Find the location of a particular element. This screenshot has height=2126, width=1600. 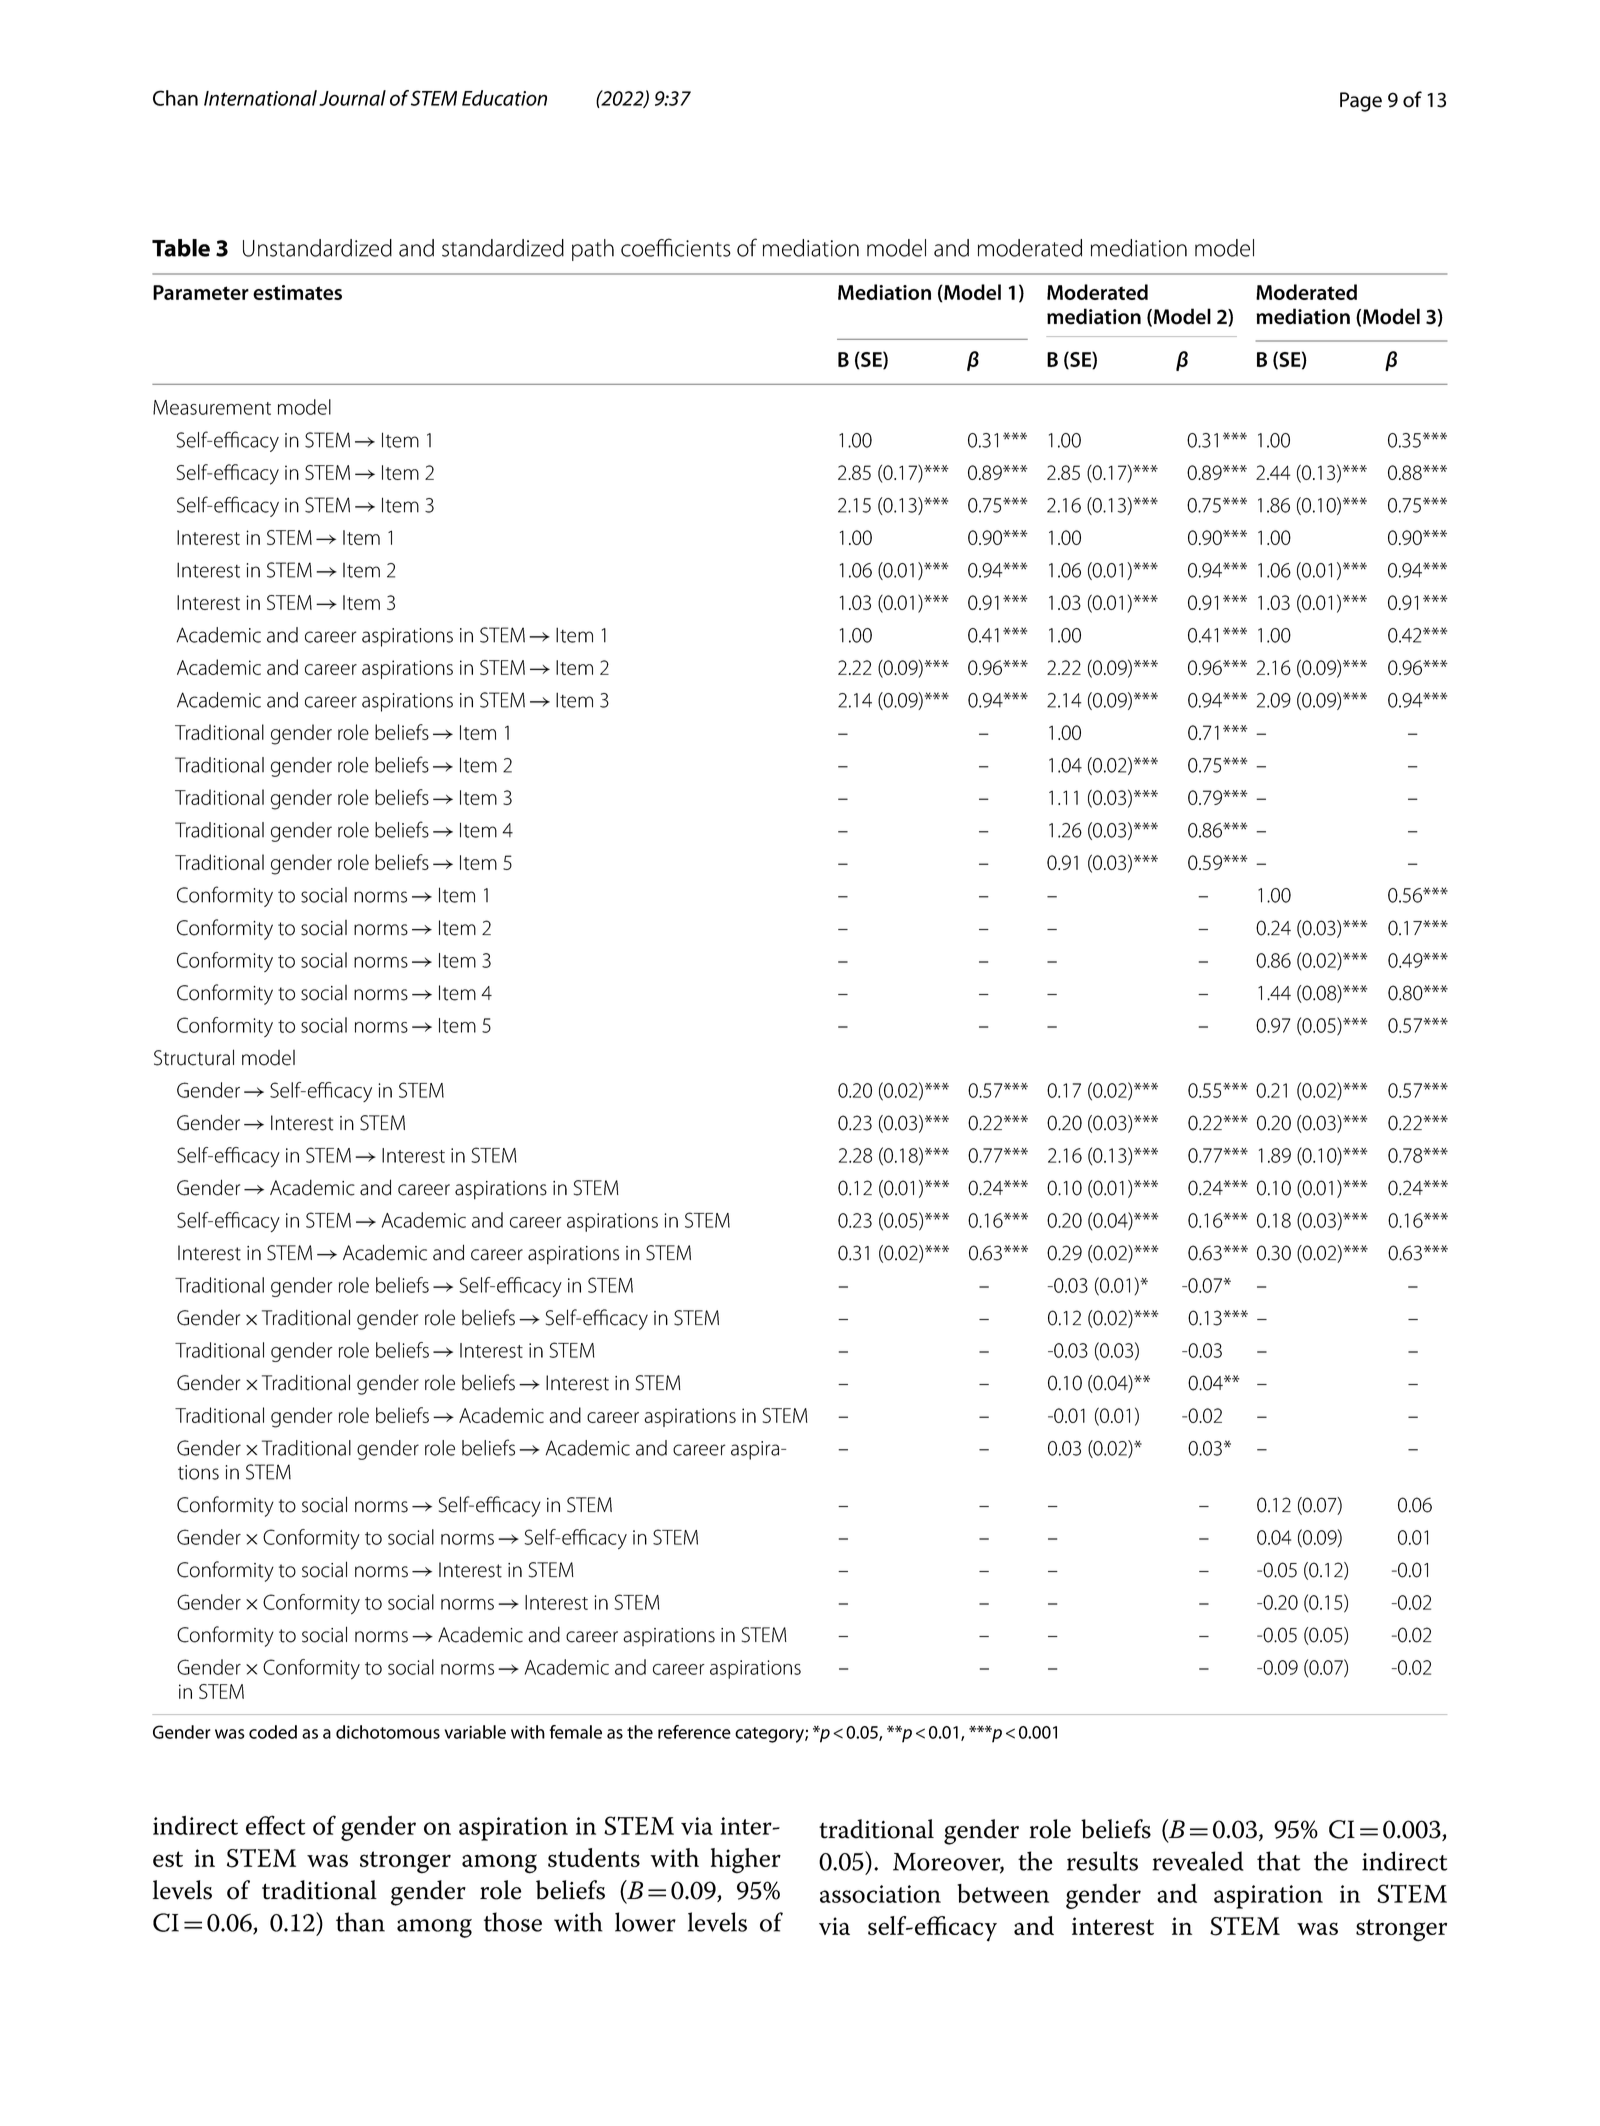

that is located at coordinates (1278, 1861).
